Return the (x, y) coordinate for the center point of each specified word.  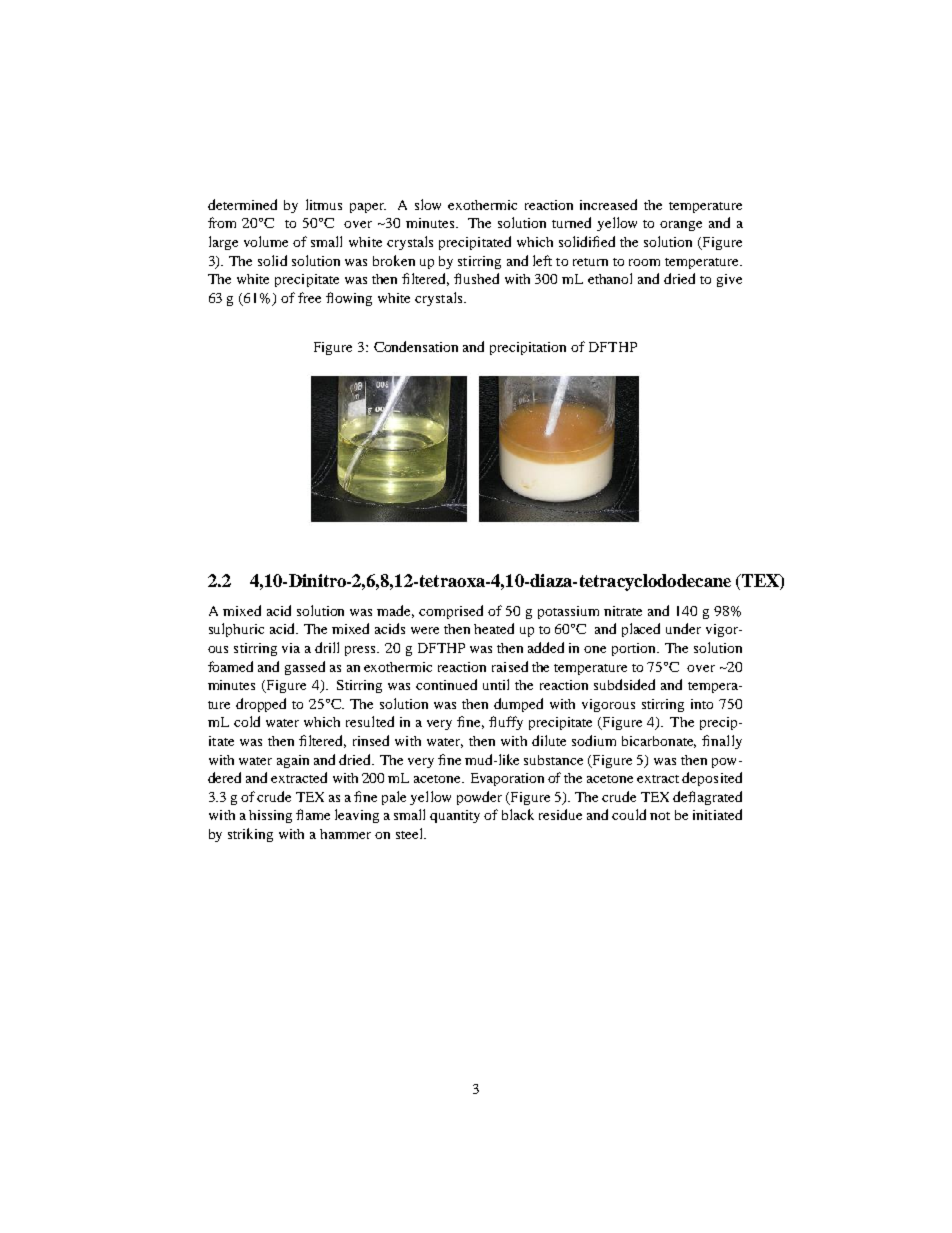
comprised (451, 612)
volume (266, 241)
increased (608, 204)
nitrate (623, 611)
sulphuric (236, 630)
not (660, 816)
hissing (270, 816)
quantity (455, 816)
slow (428, 204)
